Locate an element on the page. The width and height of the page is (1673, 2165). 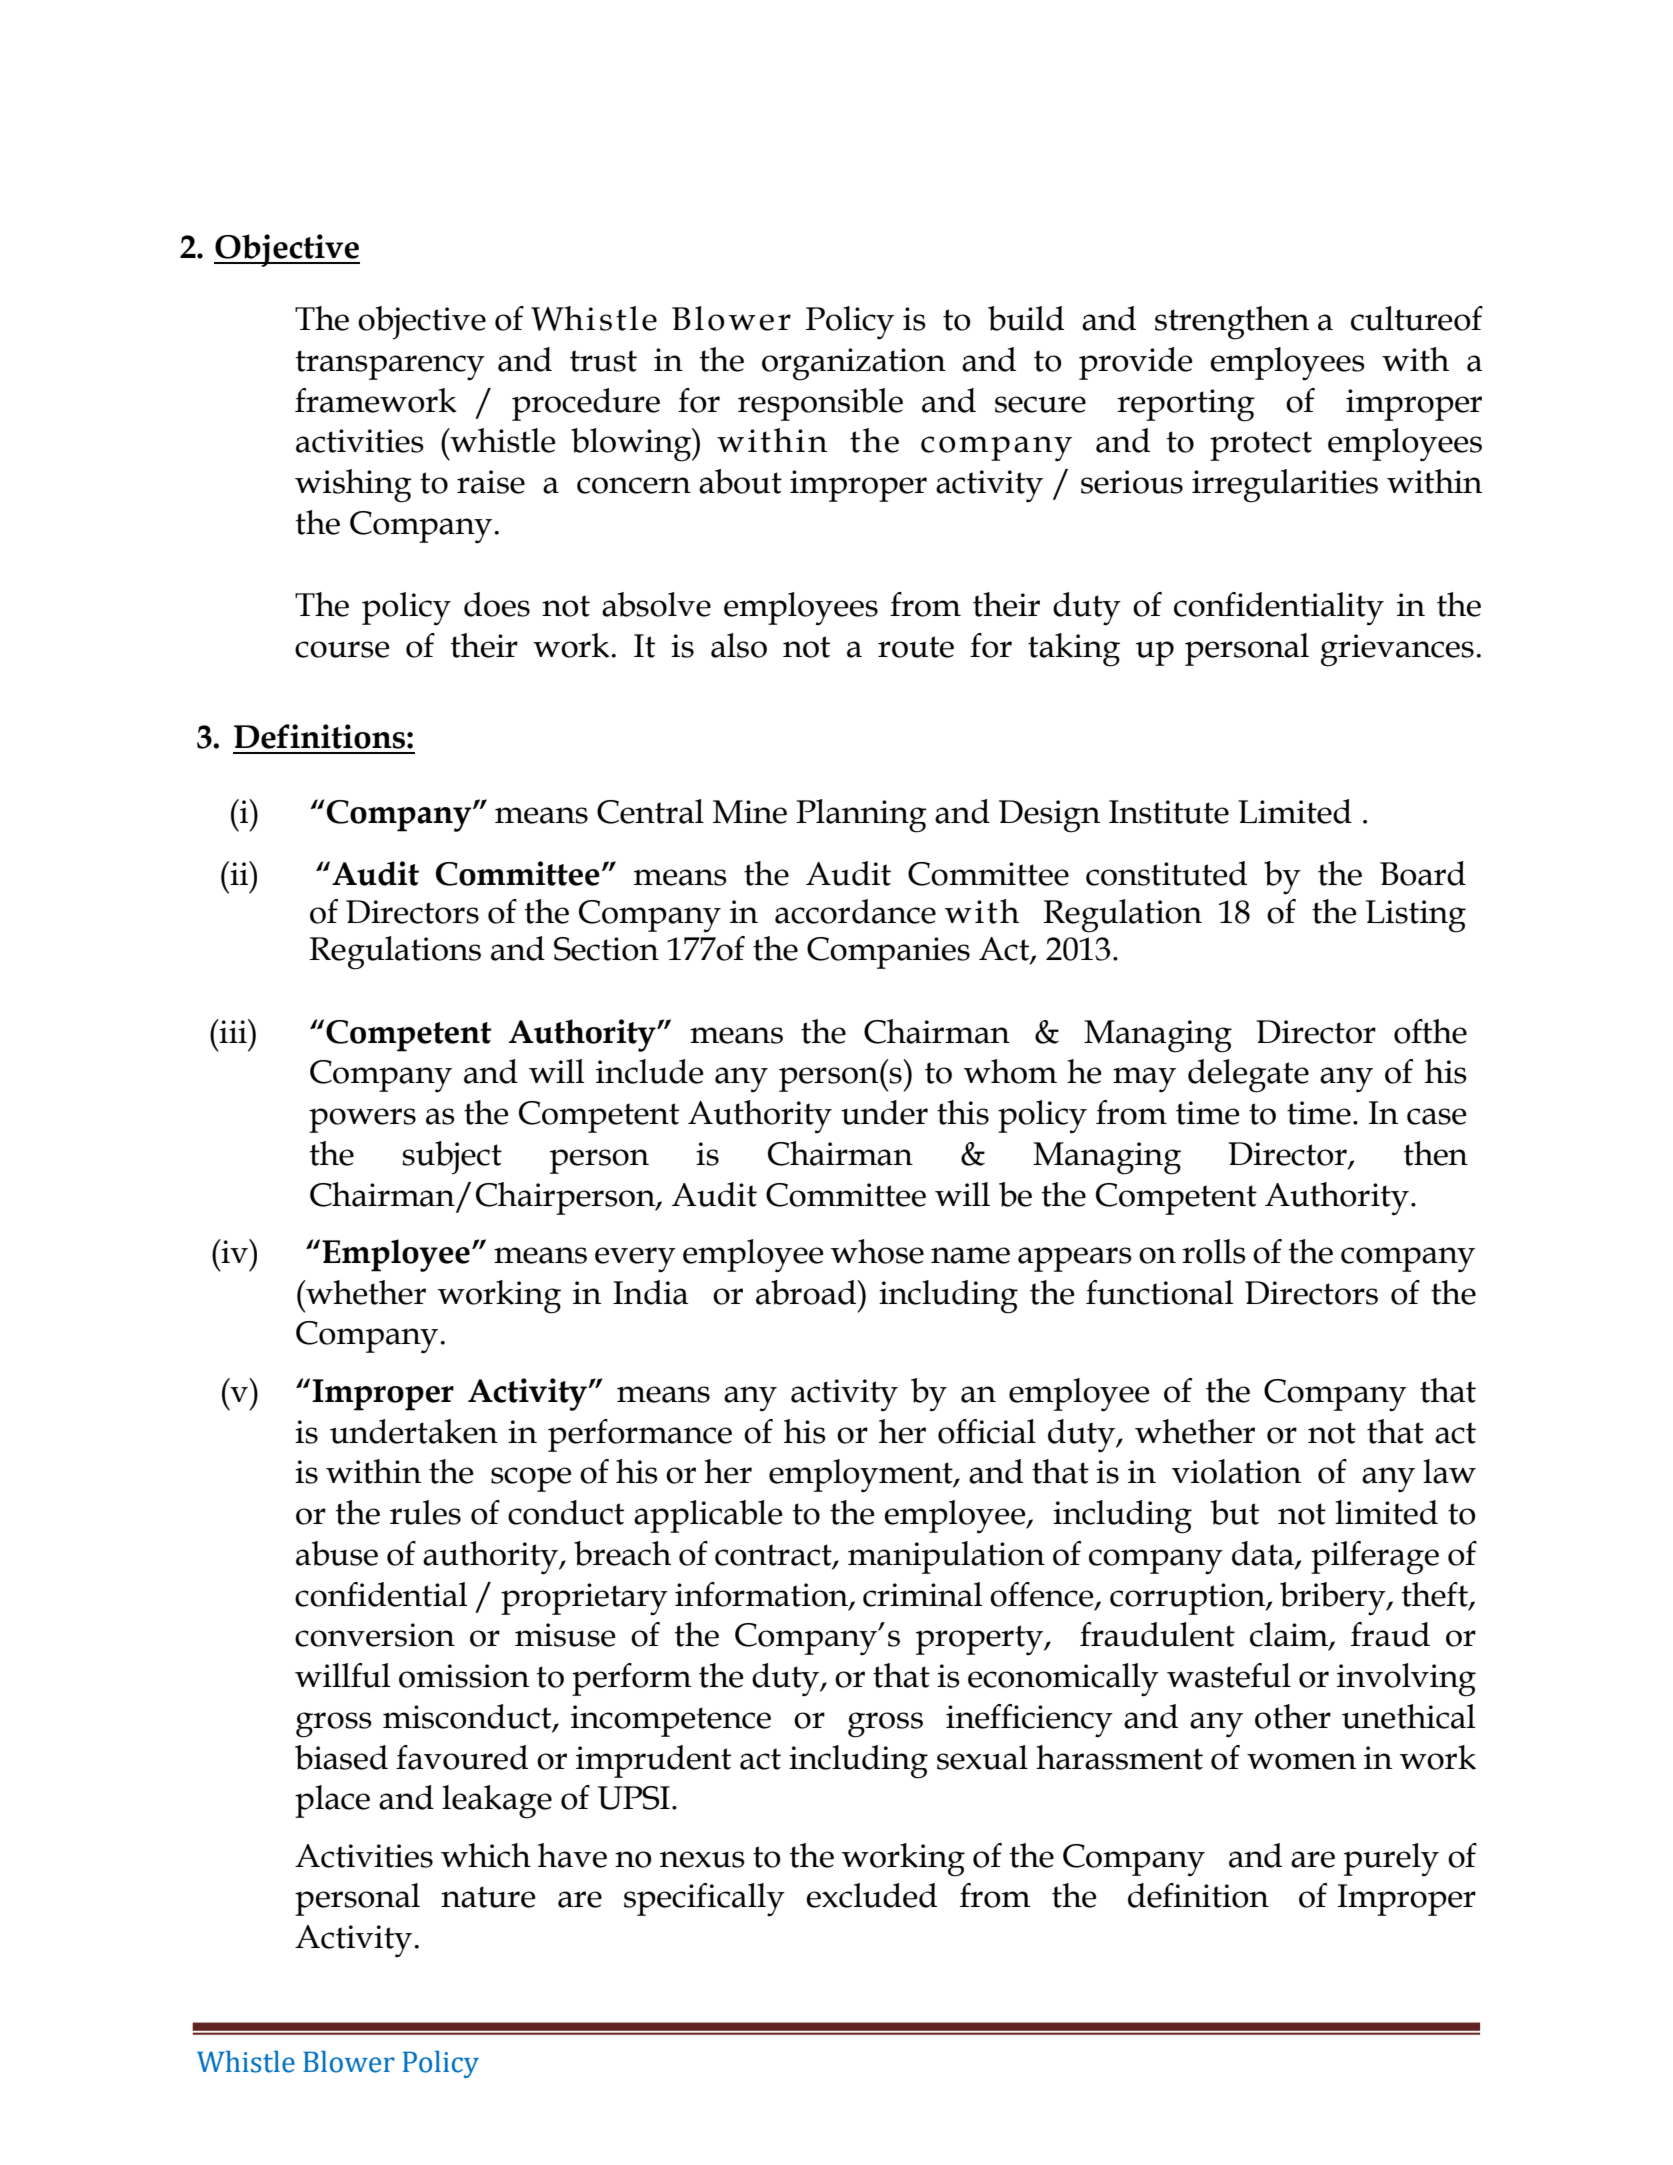
scope is located at coordinates (531, 1479).
